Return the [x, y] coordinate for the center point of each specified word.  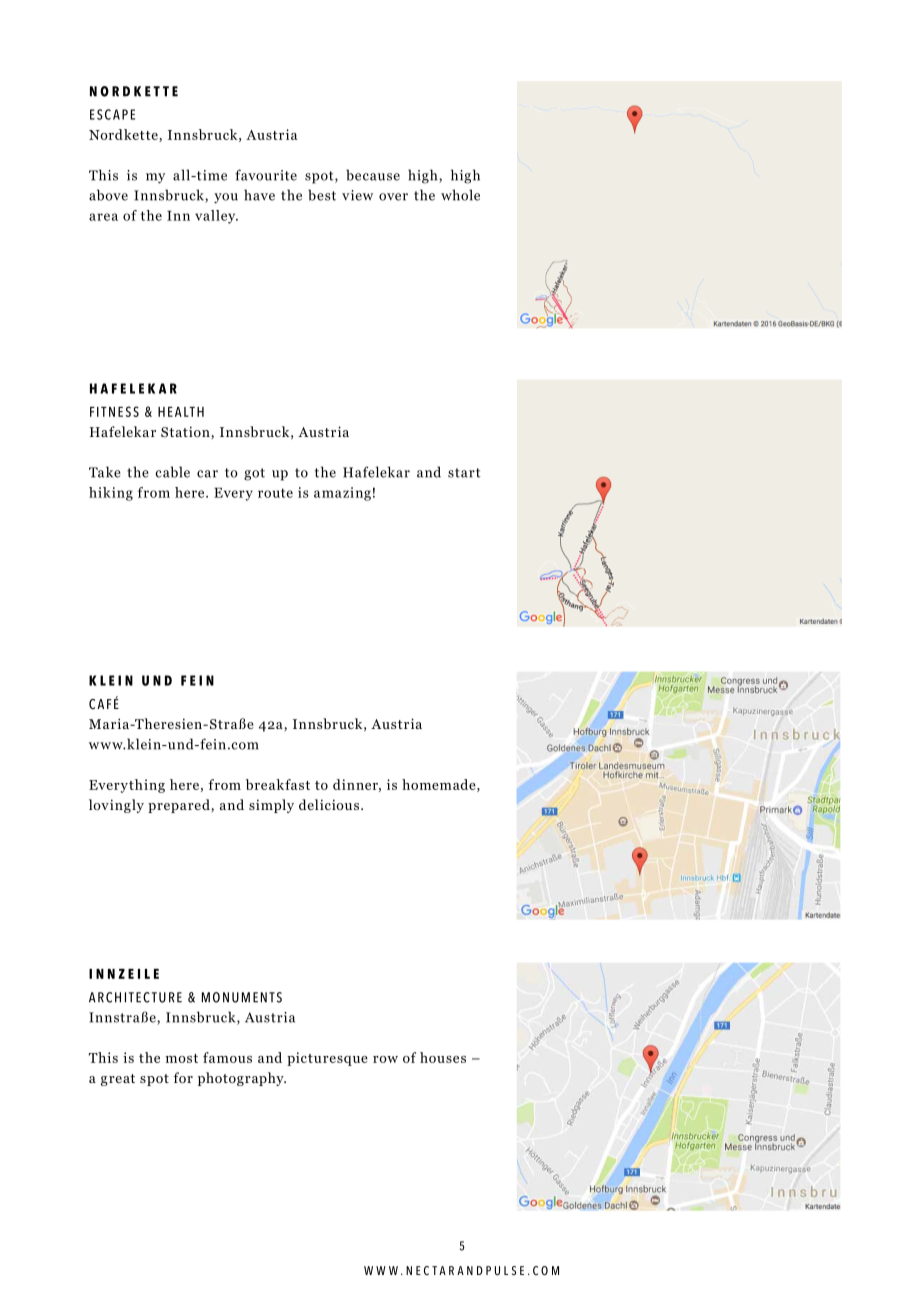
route [275, 493]
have [259, 195]
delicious [329, 804]
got [254, 474]
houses [443, 1057]
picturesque [327, 1059]
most [182, 1058]
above [108, 195]
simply [271, 806]
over [393, 197]
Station [185, 431]
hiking [111, 494]
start [464, 473]
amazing [342, 494]
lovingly [116, 806]
